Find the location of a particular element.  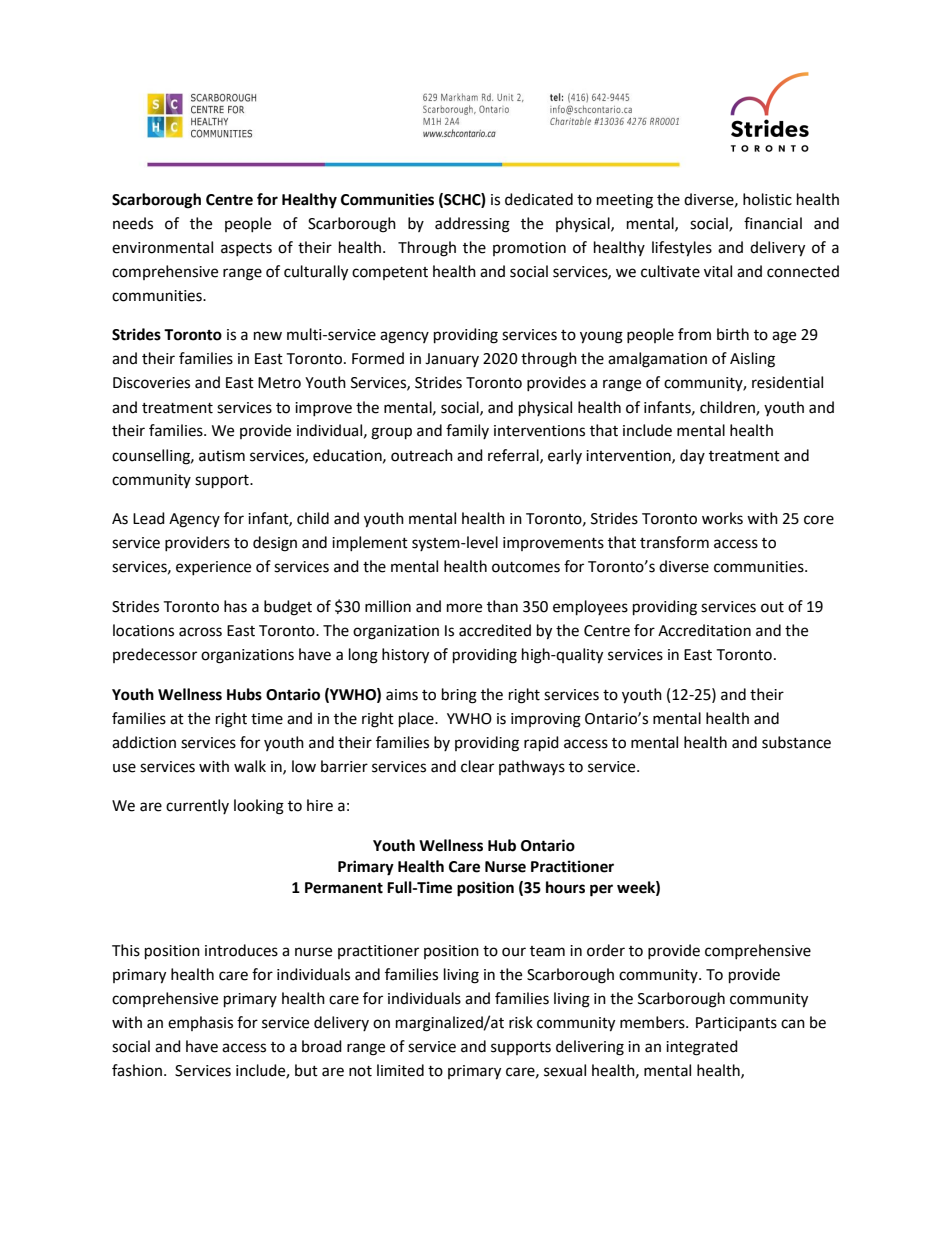

addressing is located at coordinates (472, 225).
